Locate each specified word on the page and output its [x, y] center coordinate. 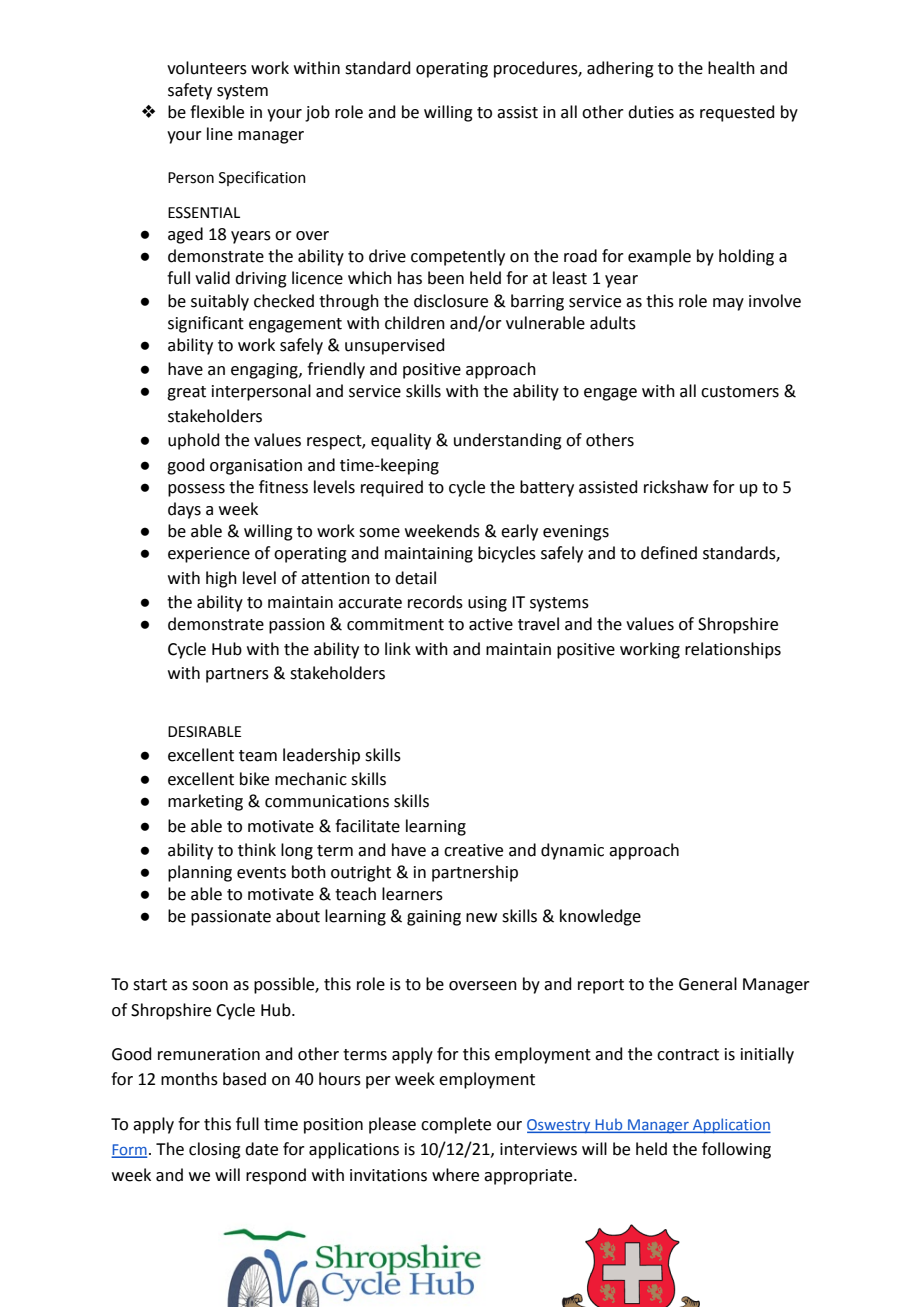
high [221, 579]
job [317, 113]
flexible [217, 112]
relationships [733, 650]
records [435, 602]
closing [215, 1150]
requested [737, 113]
